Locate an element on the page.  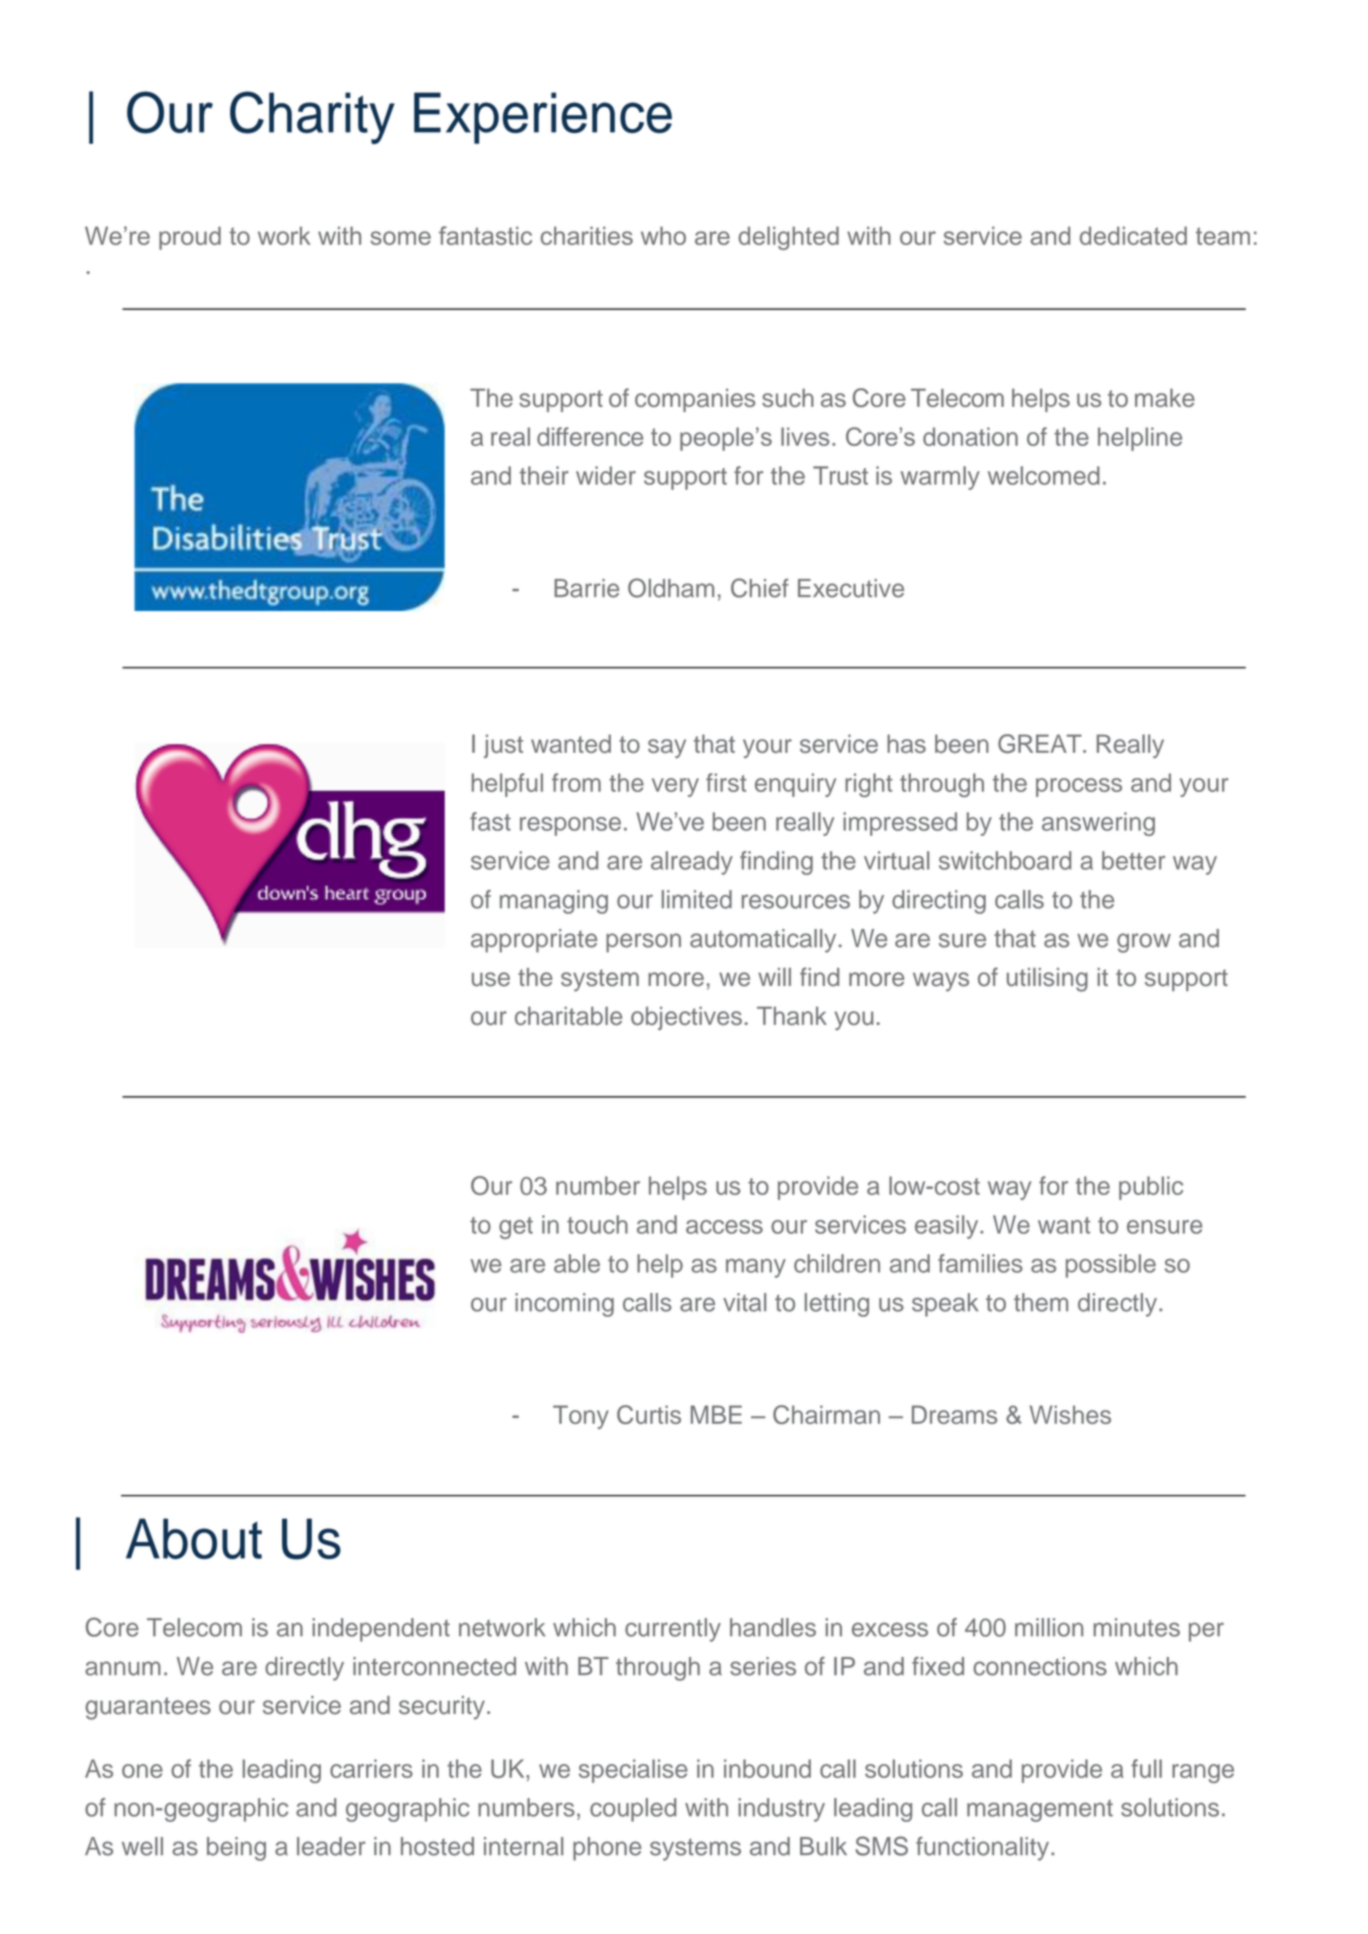
being is located at coordinates (236, 1849).
